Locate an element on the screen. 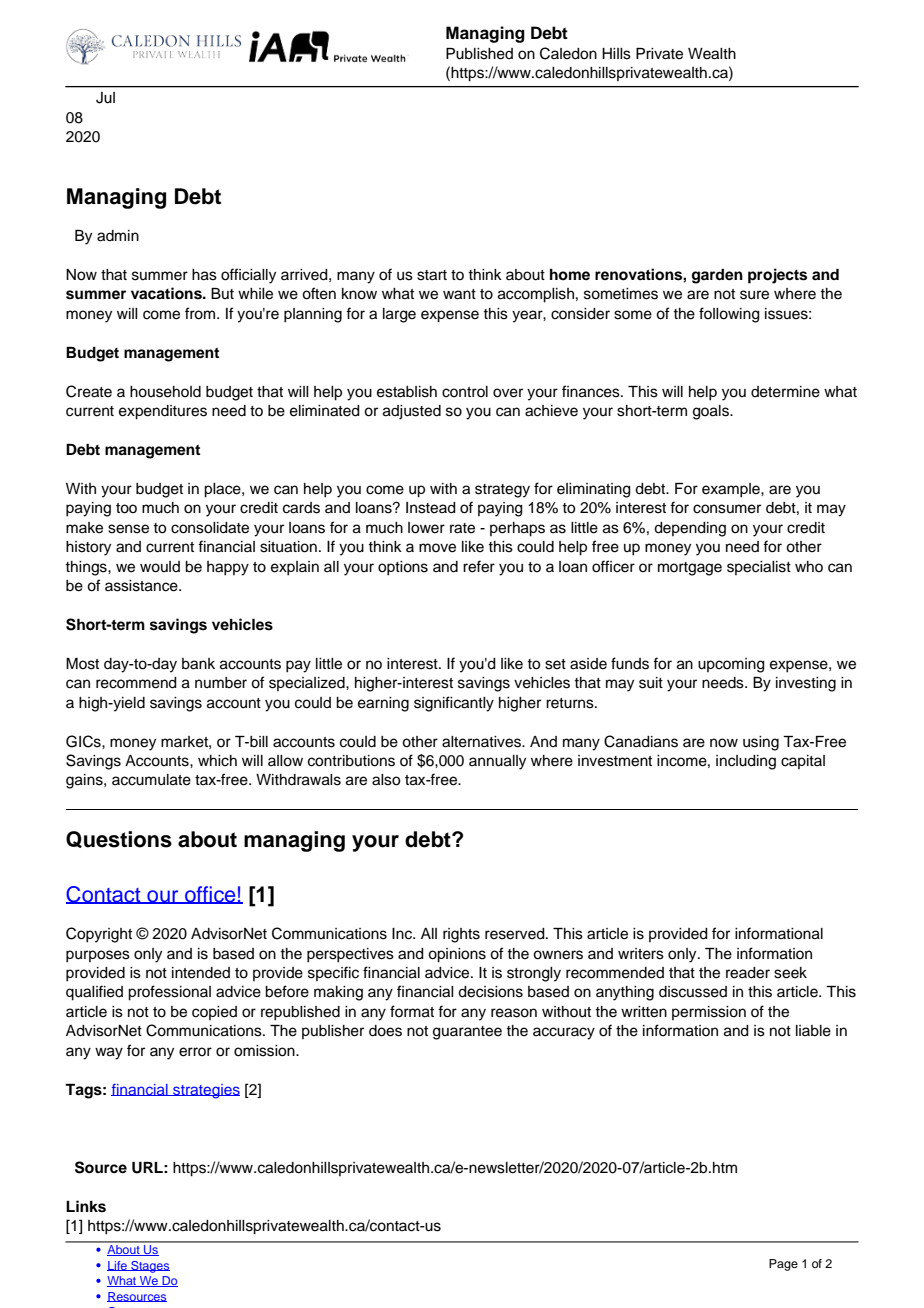 This screenshot has height=1308, width=924. Page is located at coordinates (783, 1265).
